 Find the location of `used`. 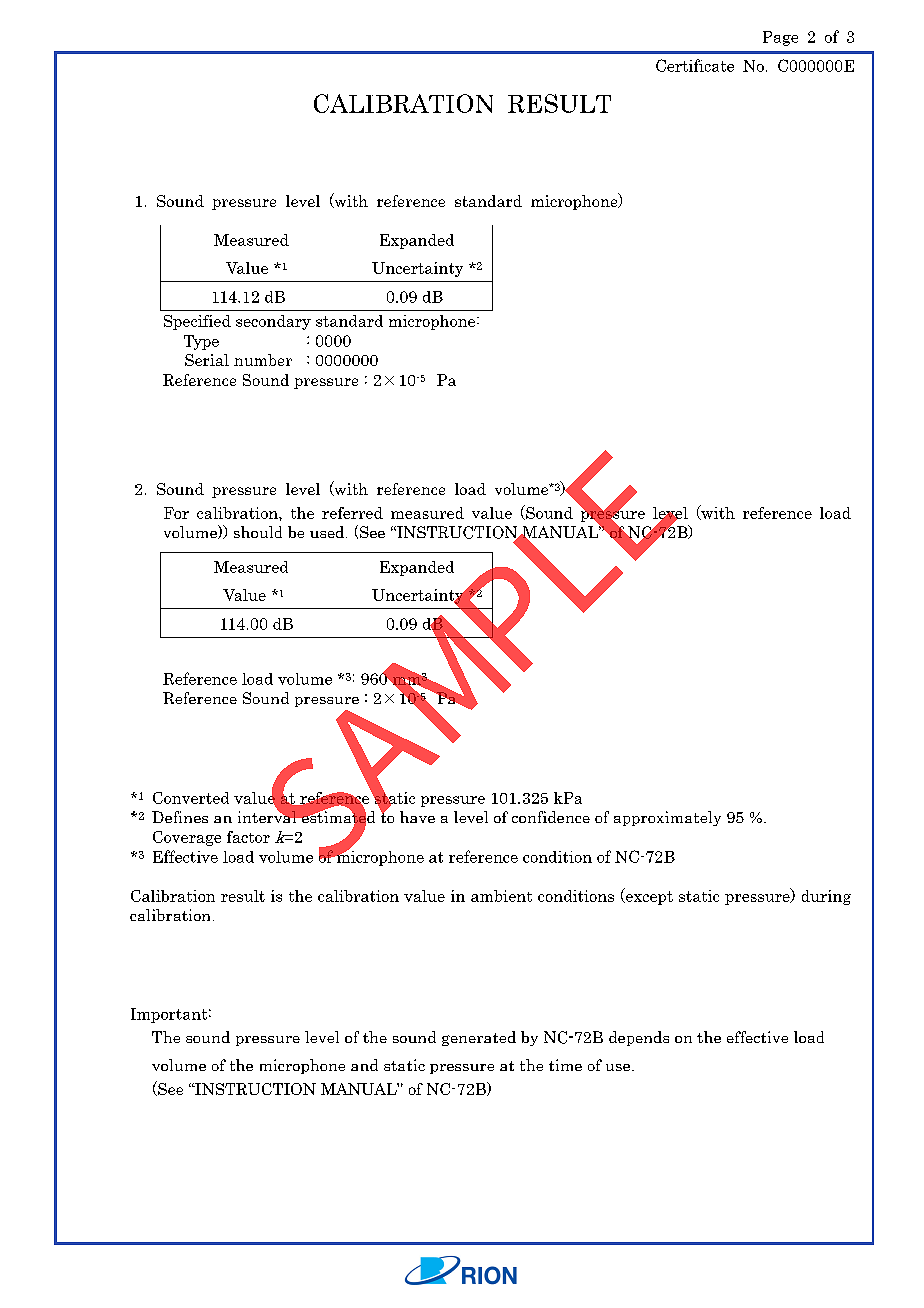

used is located at coordinates (328, 532).
